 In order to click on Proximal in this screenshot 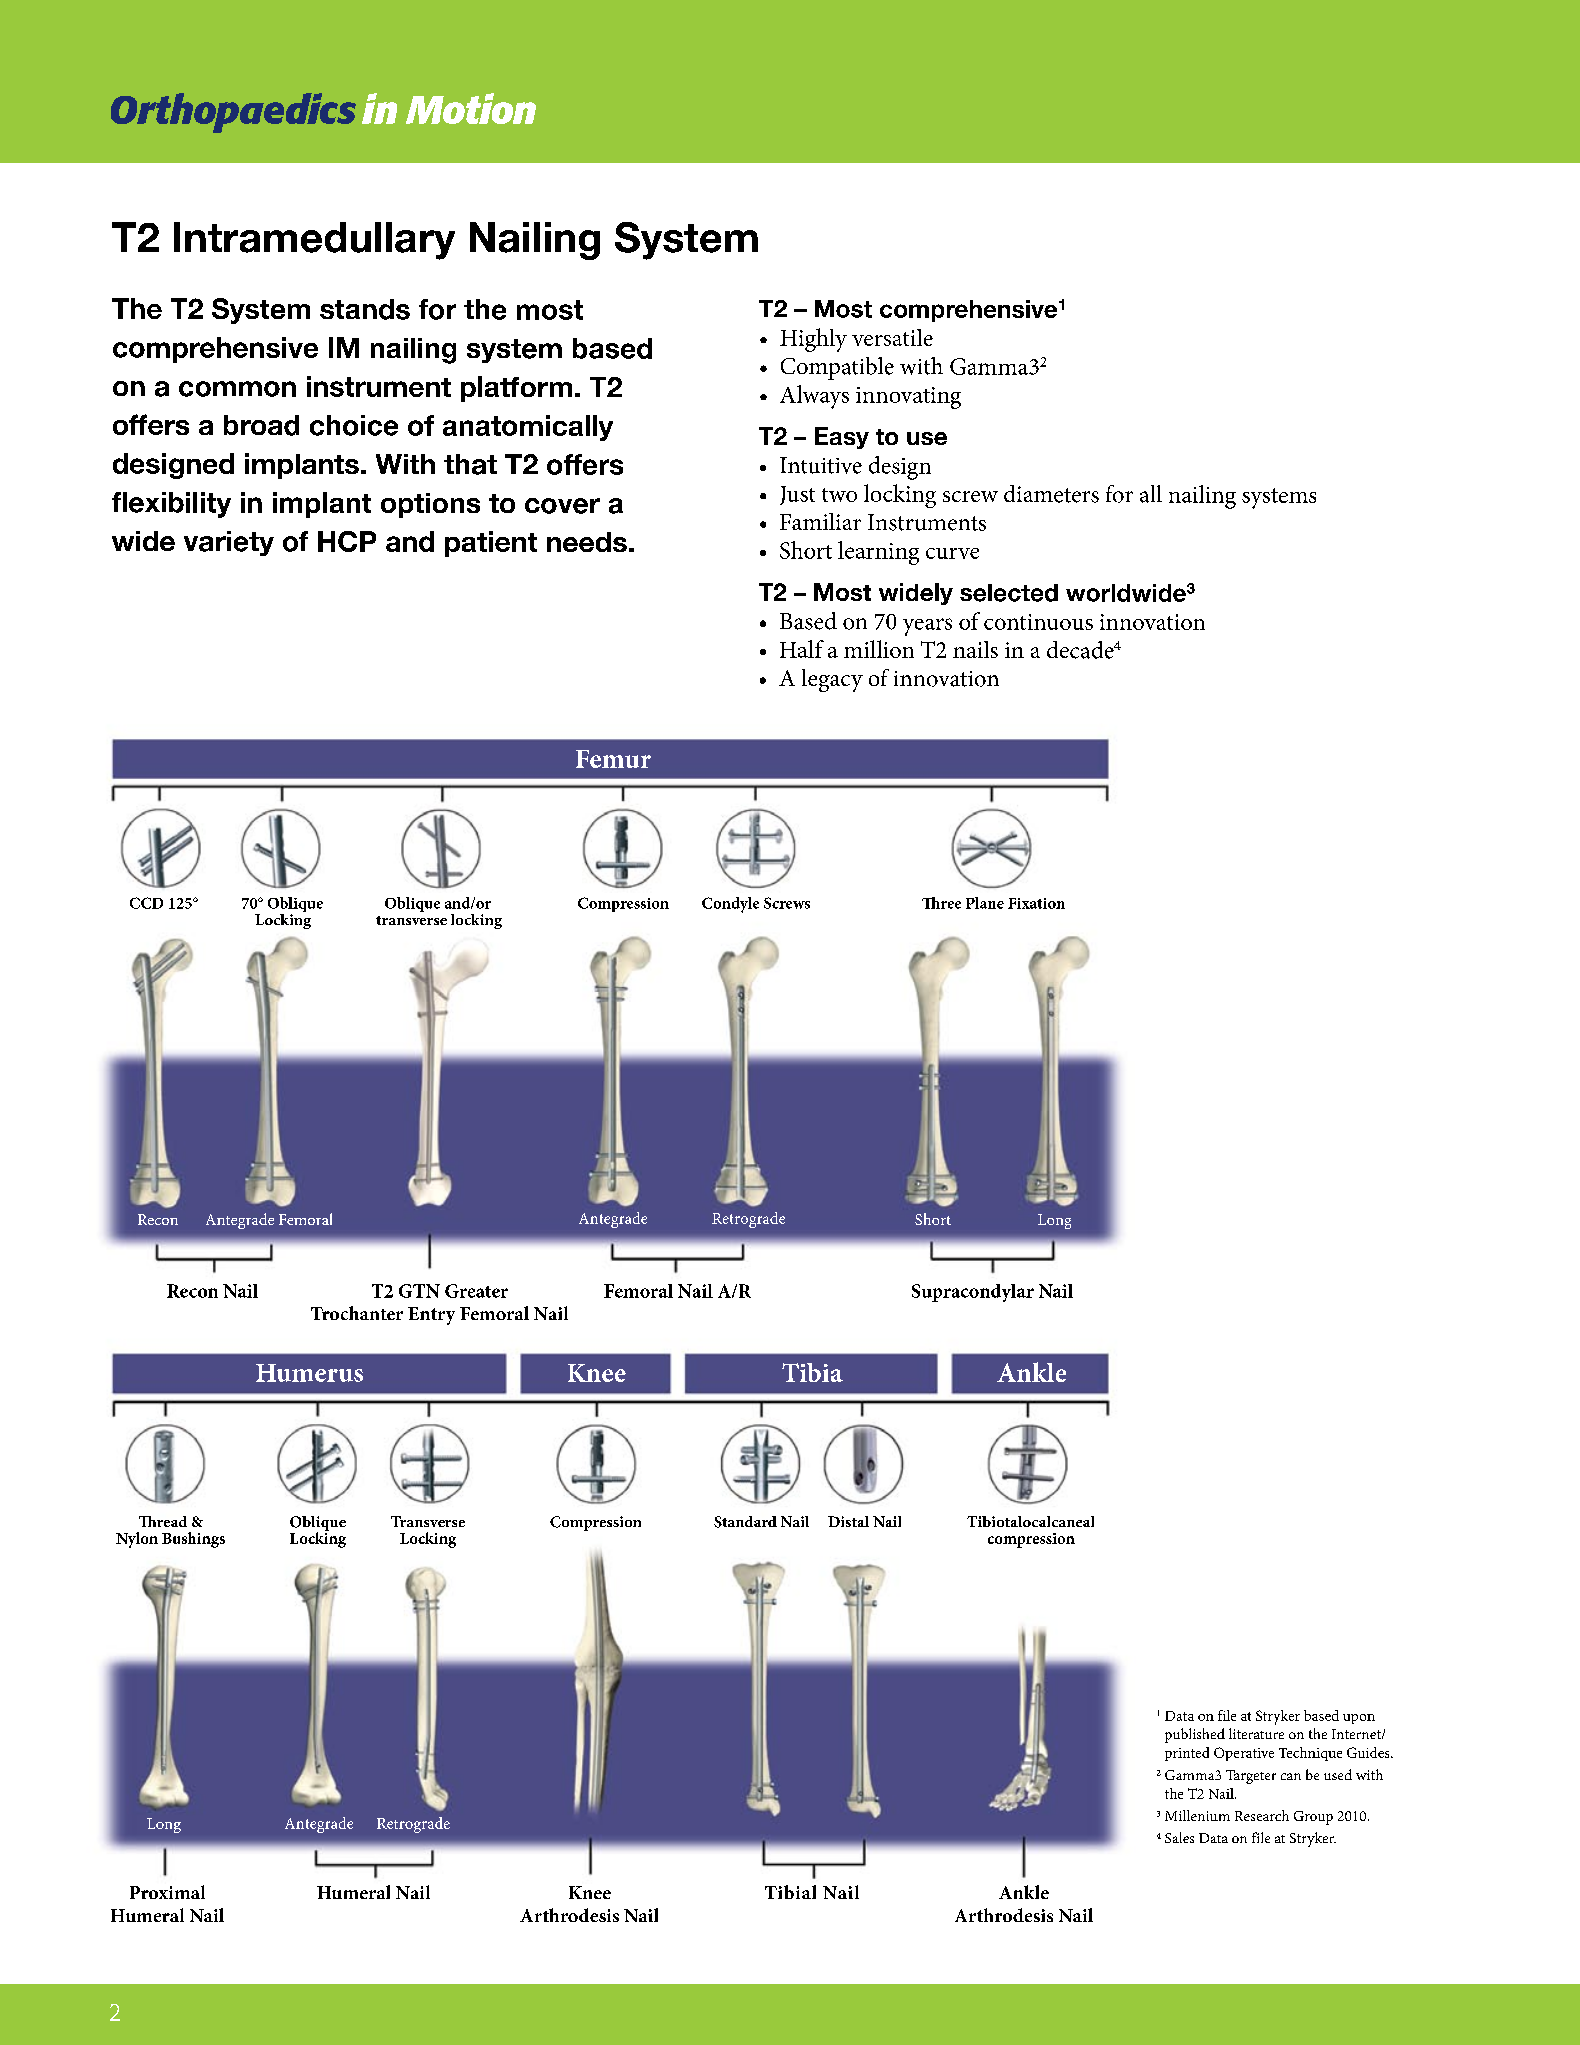, I will do `click(167, 1892)`.
